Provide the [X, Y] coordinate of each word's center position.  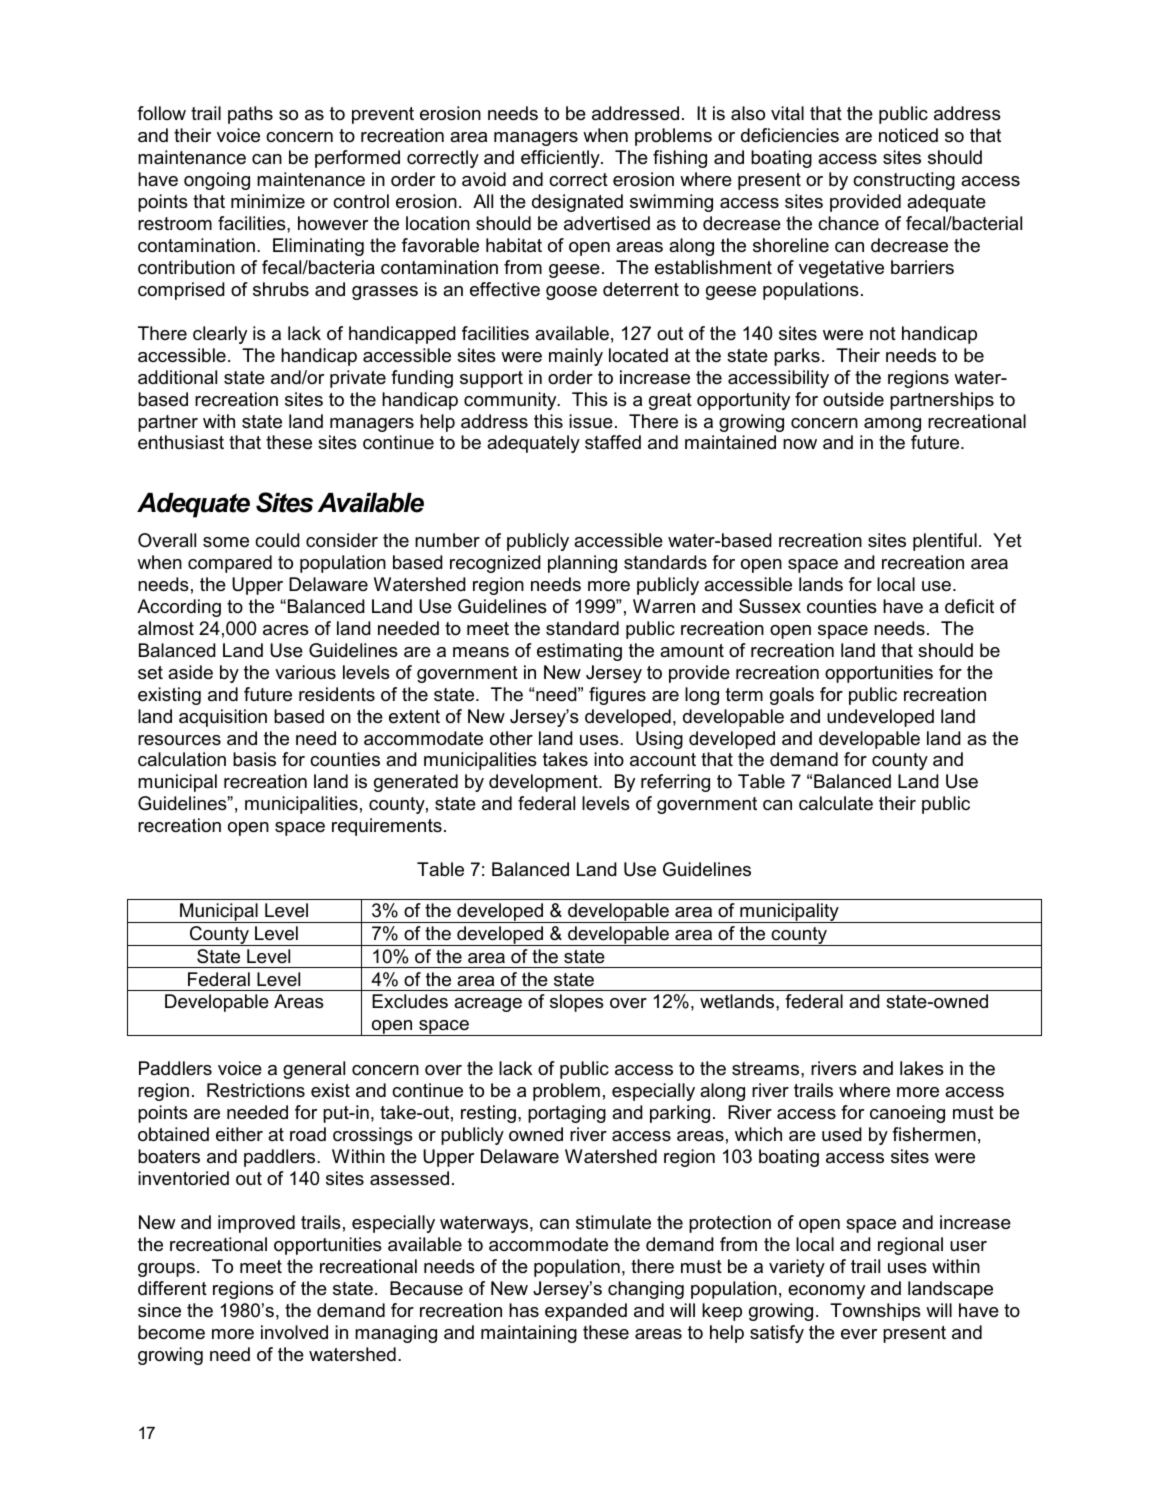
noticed [908, 135]
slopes [577, 1003]
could [277, 540]
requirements [387, 827]
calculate [836, 803]
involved [294, 1332]
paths [250, 115]
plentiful [945, 542]
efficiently [561, 159]
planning [582, 564]
